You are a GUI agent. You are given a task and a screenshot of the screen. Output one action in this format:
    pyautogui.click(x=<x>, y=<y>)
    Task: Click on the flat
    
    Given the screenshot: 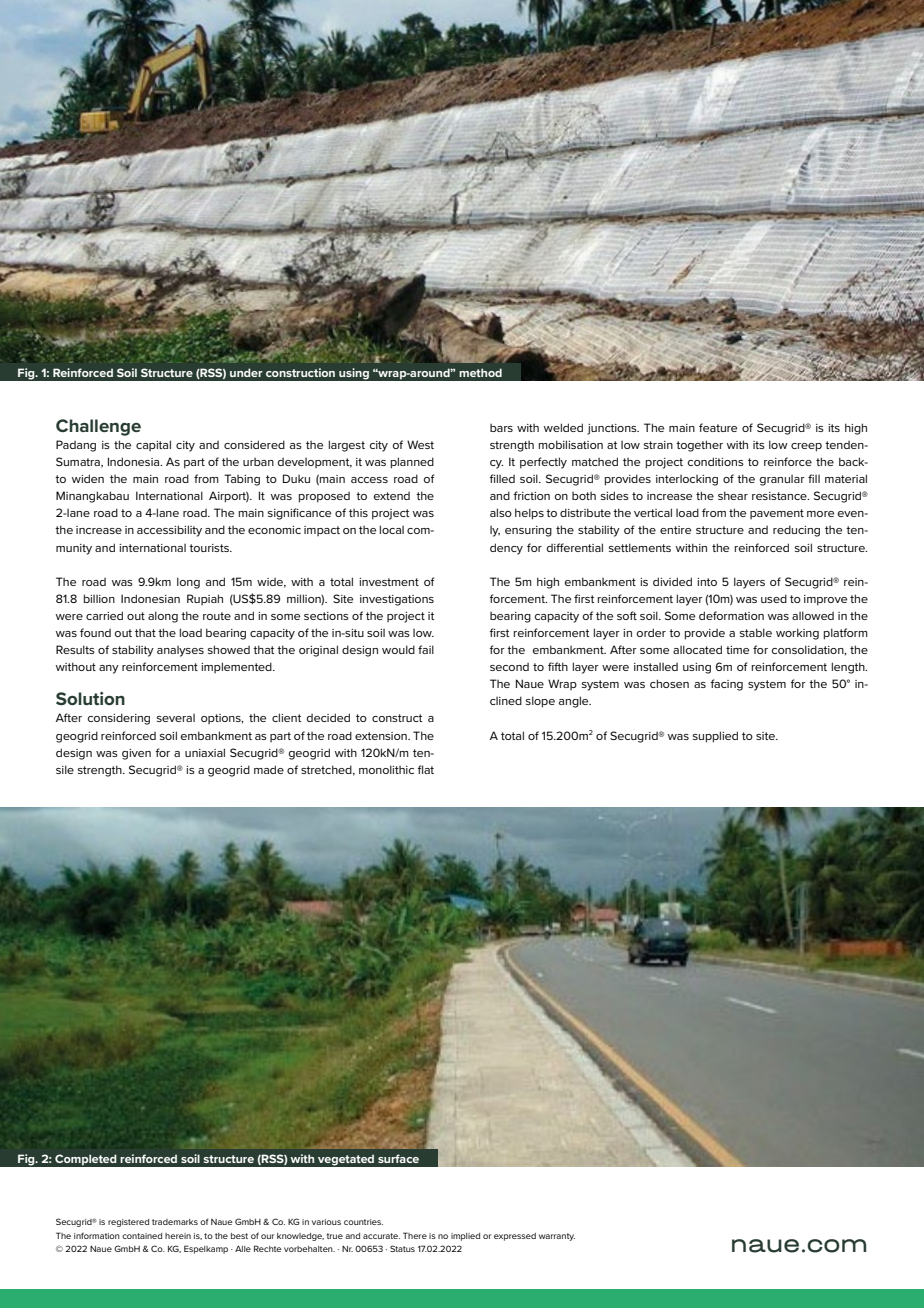 What is the action you would take?
    pyautogui.click(x=425, y=769)
